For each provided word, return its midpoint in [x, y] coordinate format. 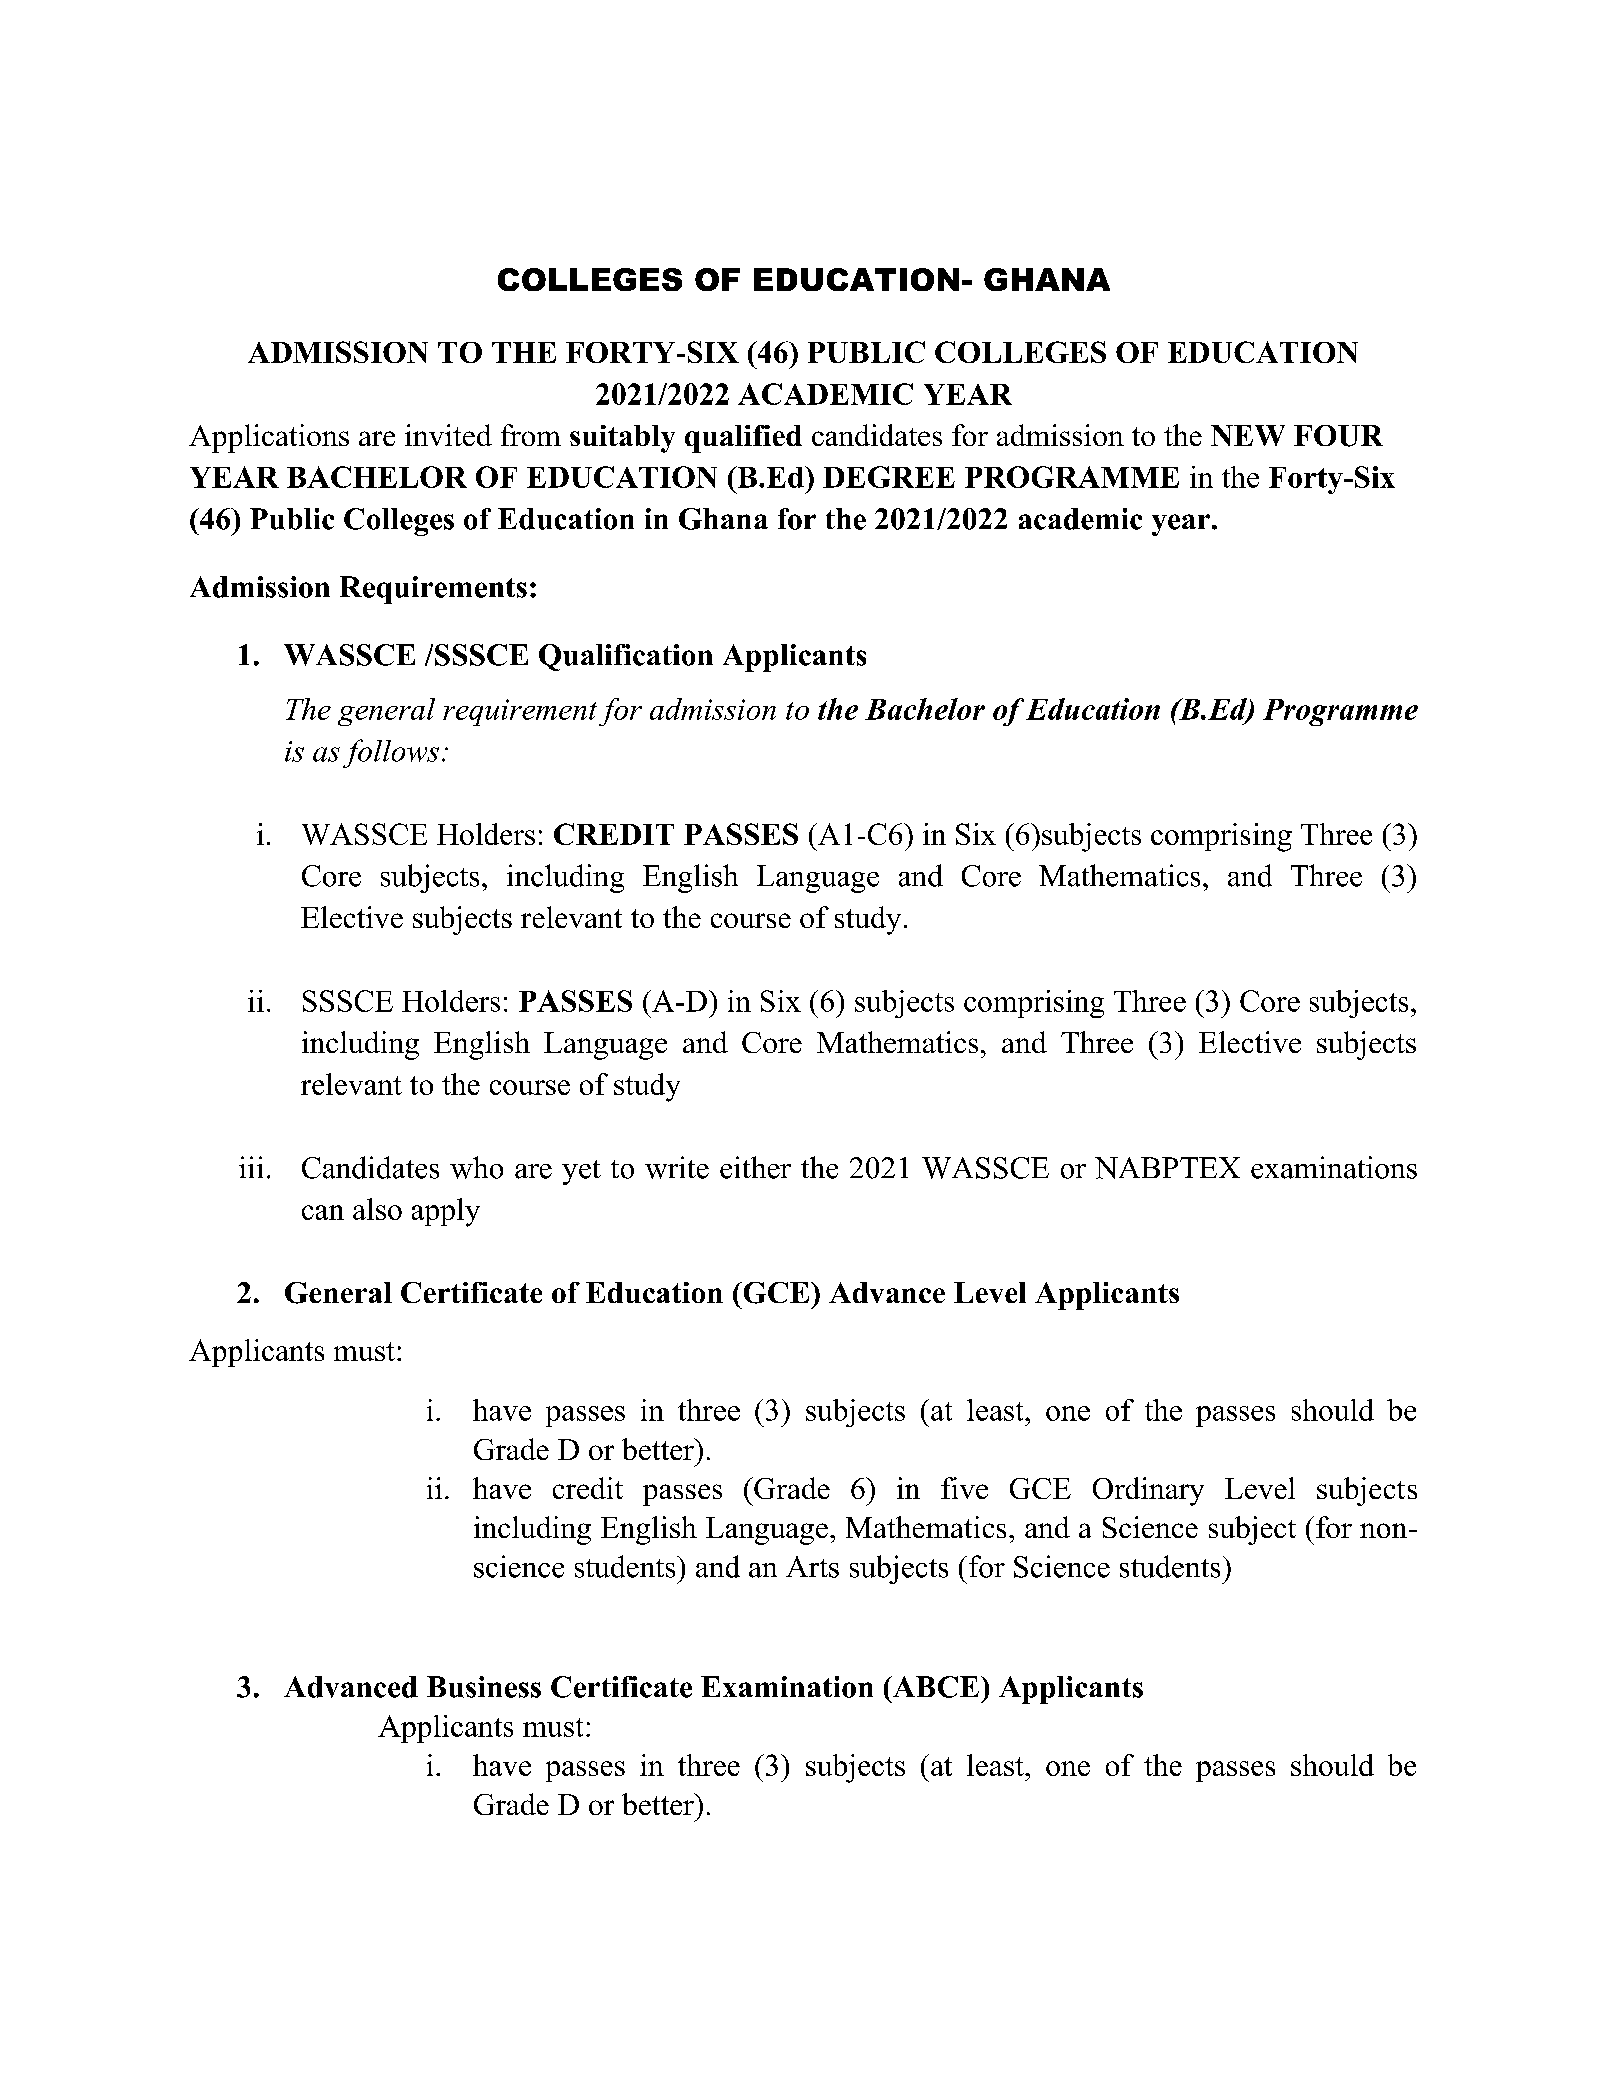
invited [448, 435]
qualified [743, 439]
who [476, 1167]
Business [484, 1687]
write [677, 1167]
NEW [1248, 435]
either [755, 1167]
